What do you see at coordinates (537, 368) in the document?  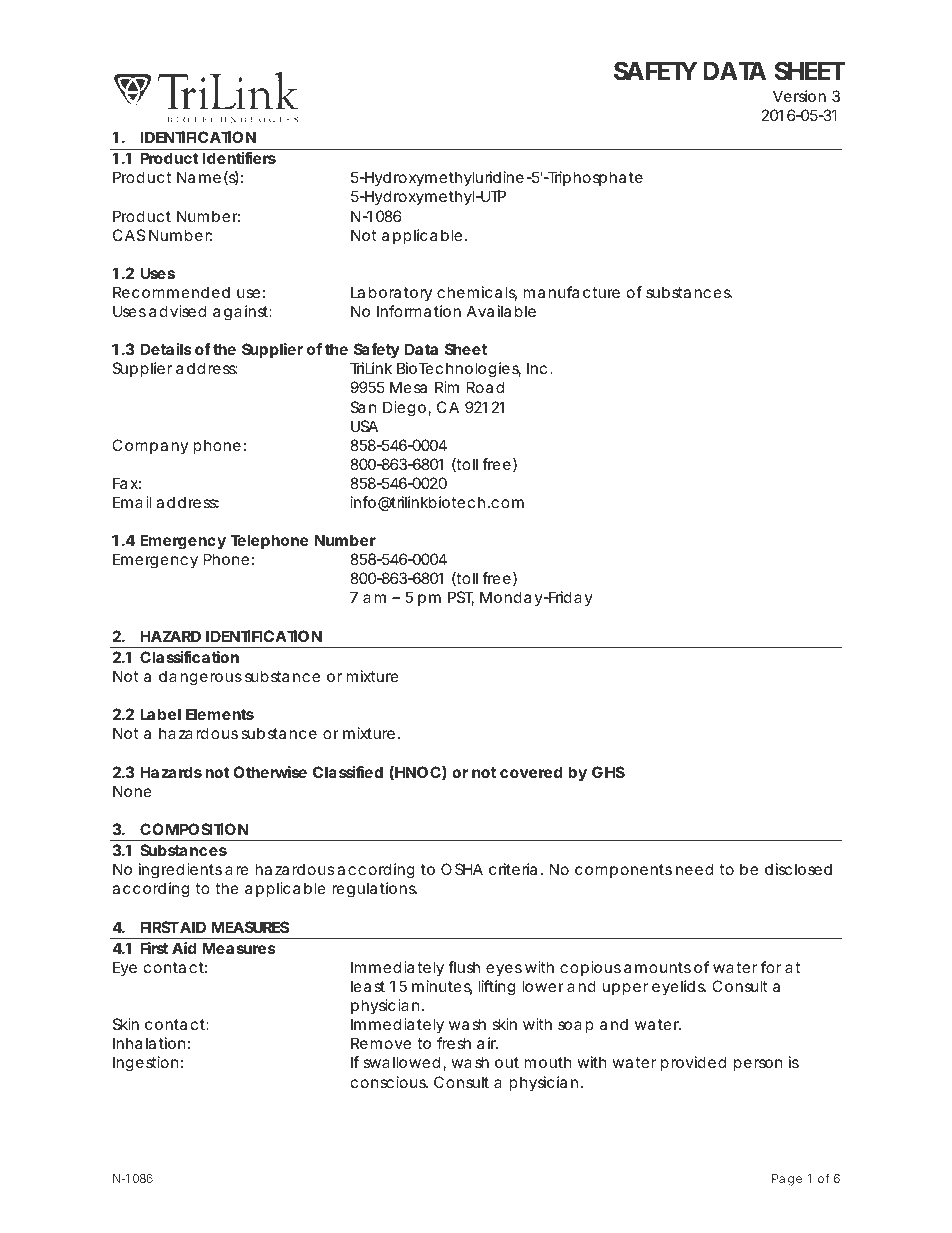 I see `Inc` at bounding box center [537, 368].
